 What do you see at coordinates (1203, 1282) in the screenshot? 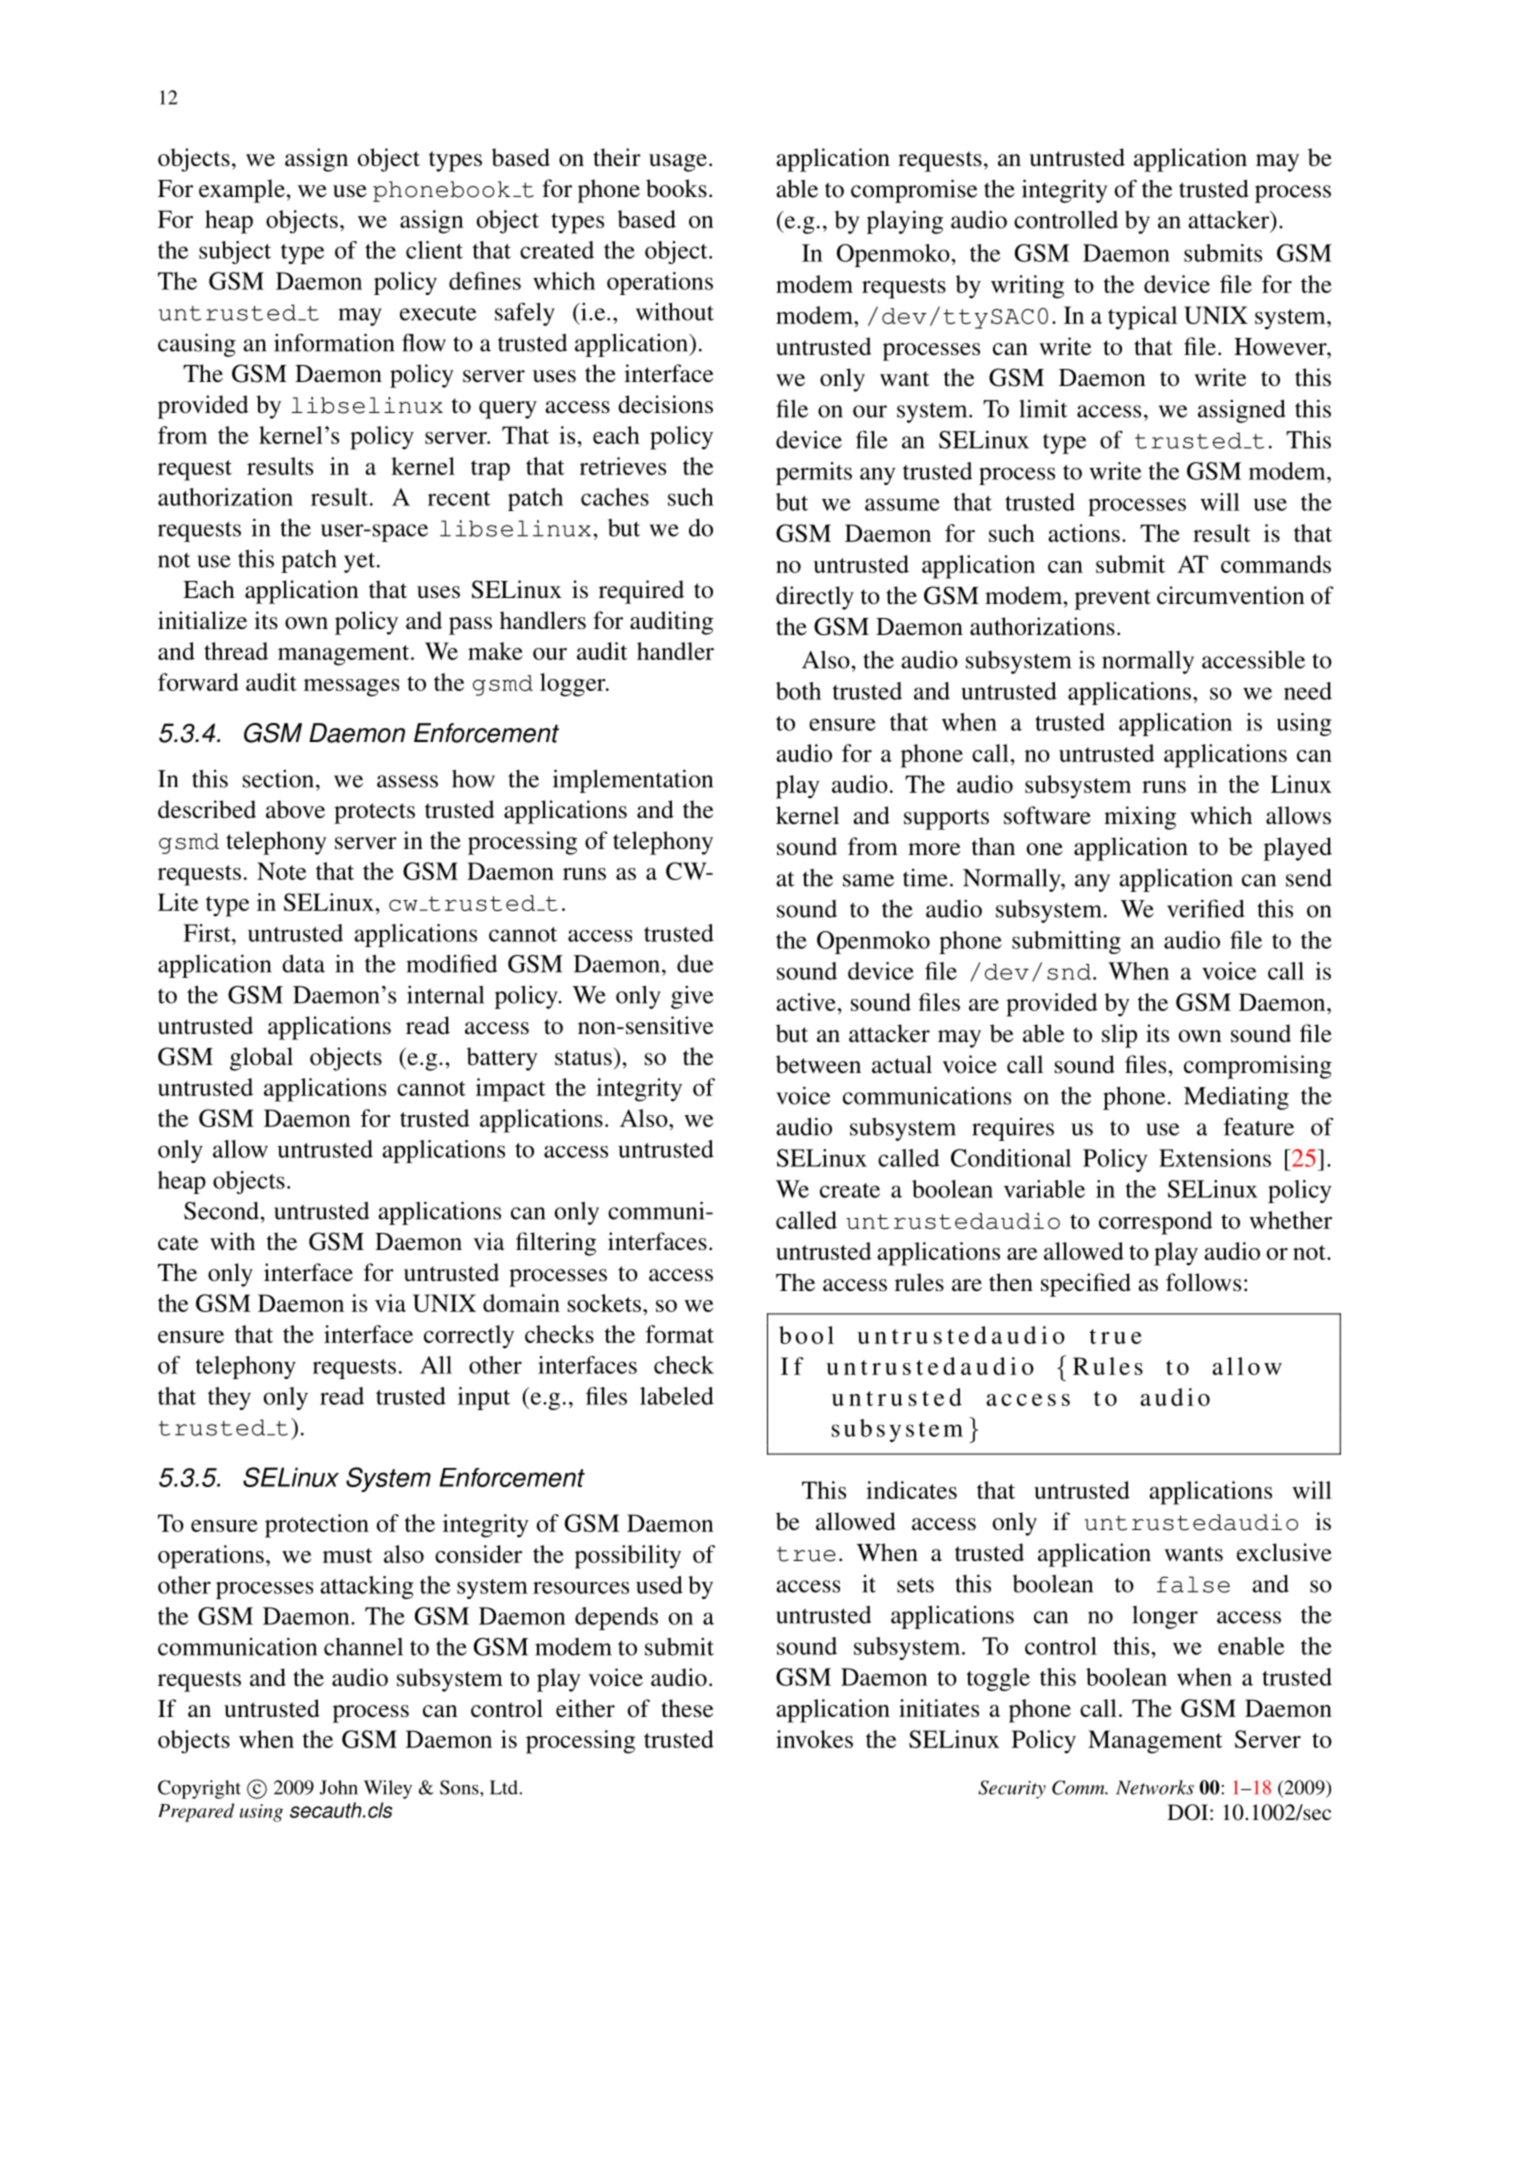
I see `follows` at bounding box center [1203, 1282].
